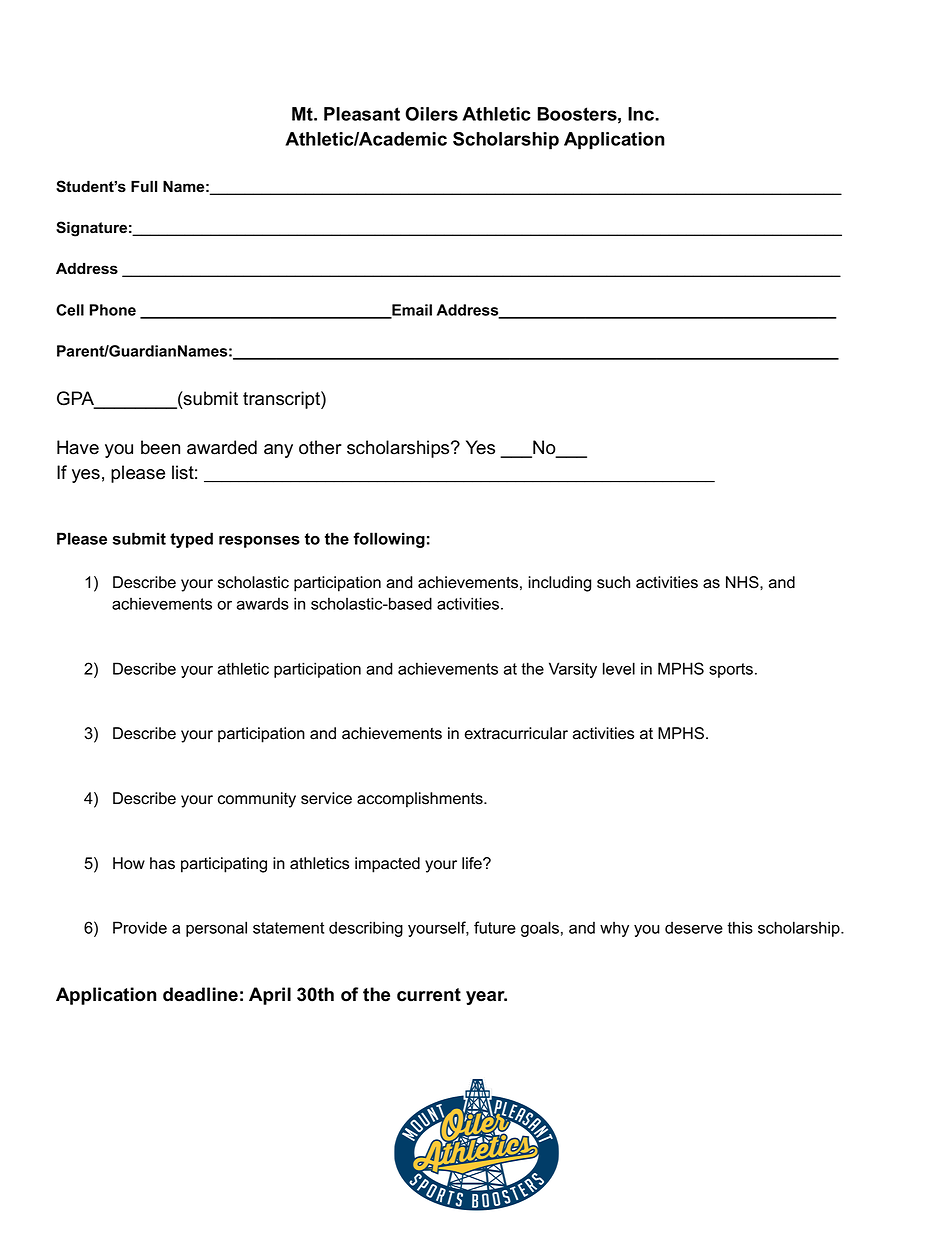  I want to click on typed, so click(191, 540).
